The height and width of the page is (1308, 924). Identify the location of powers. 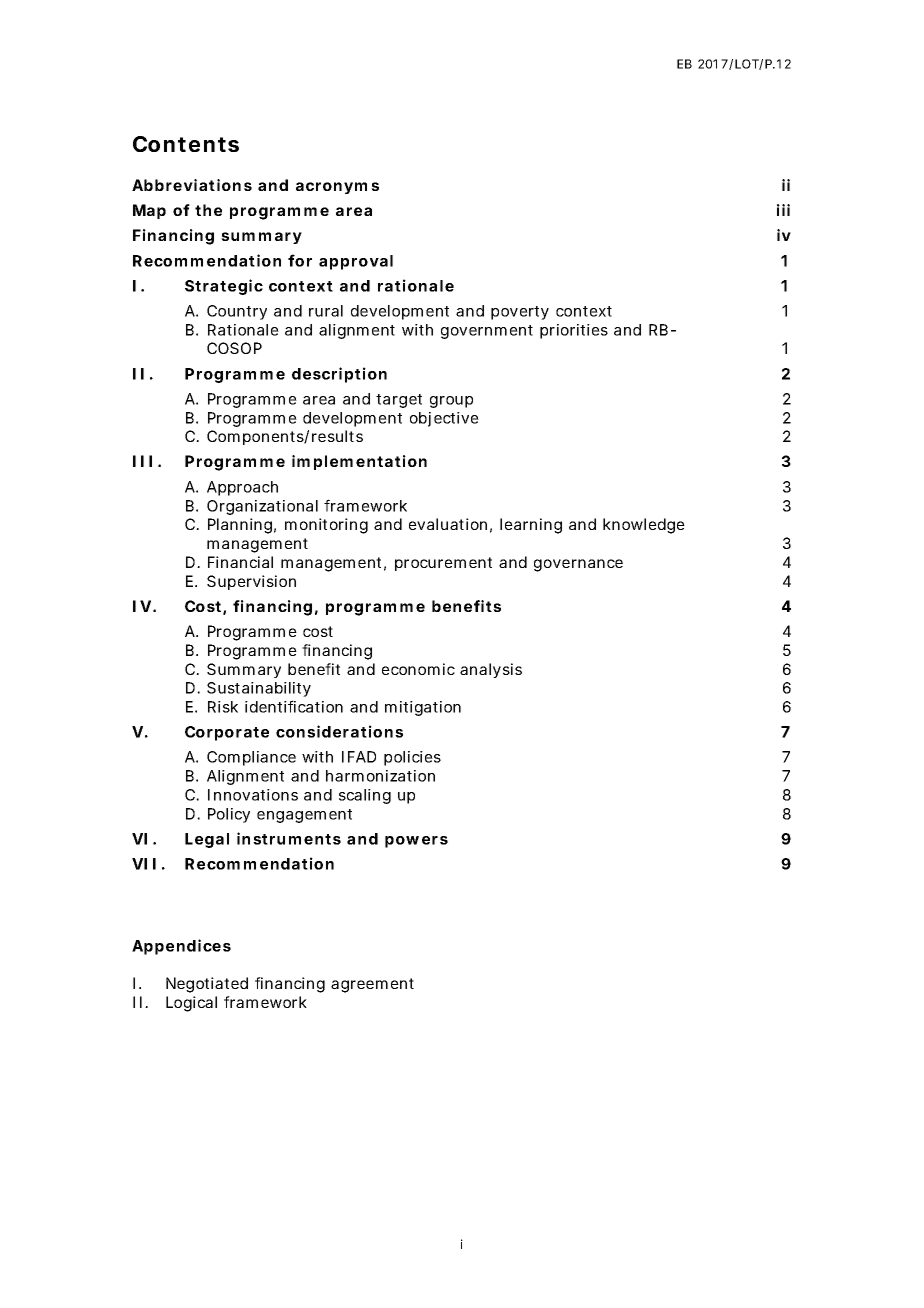
(416, 842).
